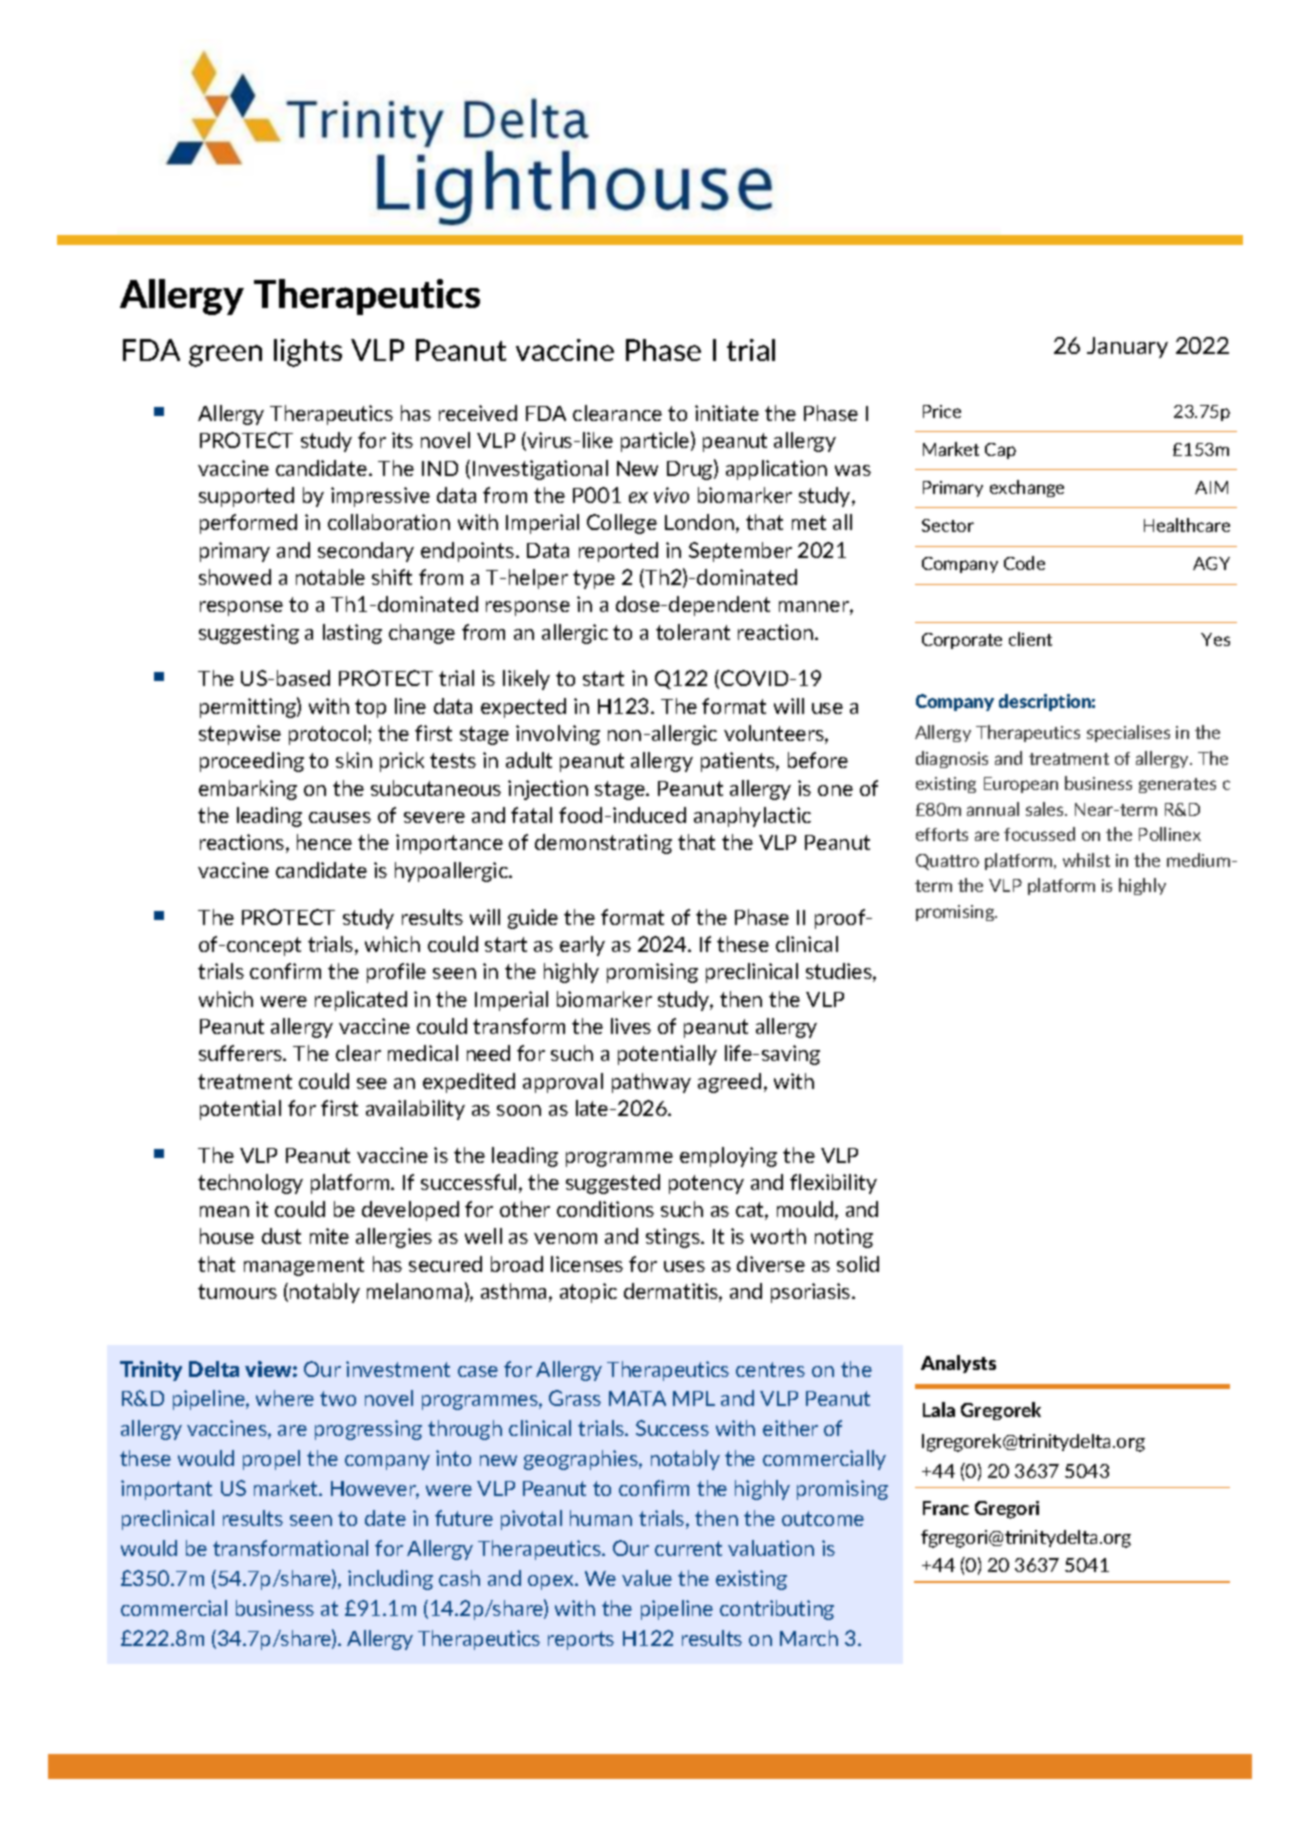 Image resolution: width=1291 pixels, height=1826 pixels. I want to click on January, so click(1127, 347).
